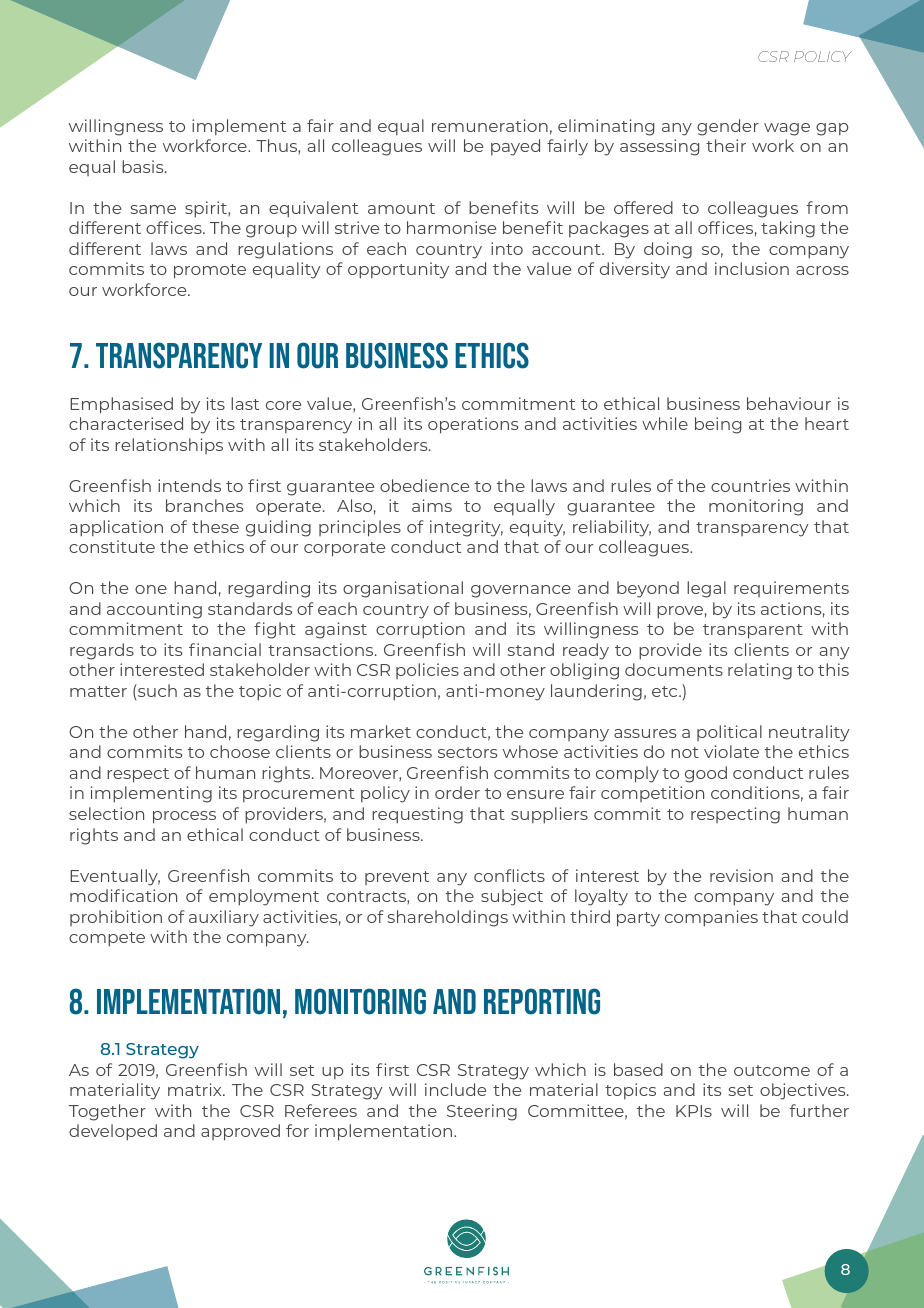 The width and height of the image is (924, 1308). Describe the element at coordinates (726, 145) in the image. I see `their` at that location.
